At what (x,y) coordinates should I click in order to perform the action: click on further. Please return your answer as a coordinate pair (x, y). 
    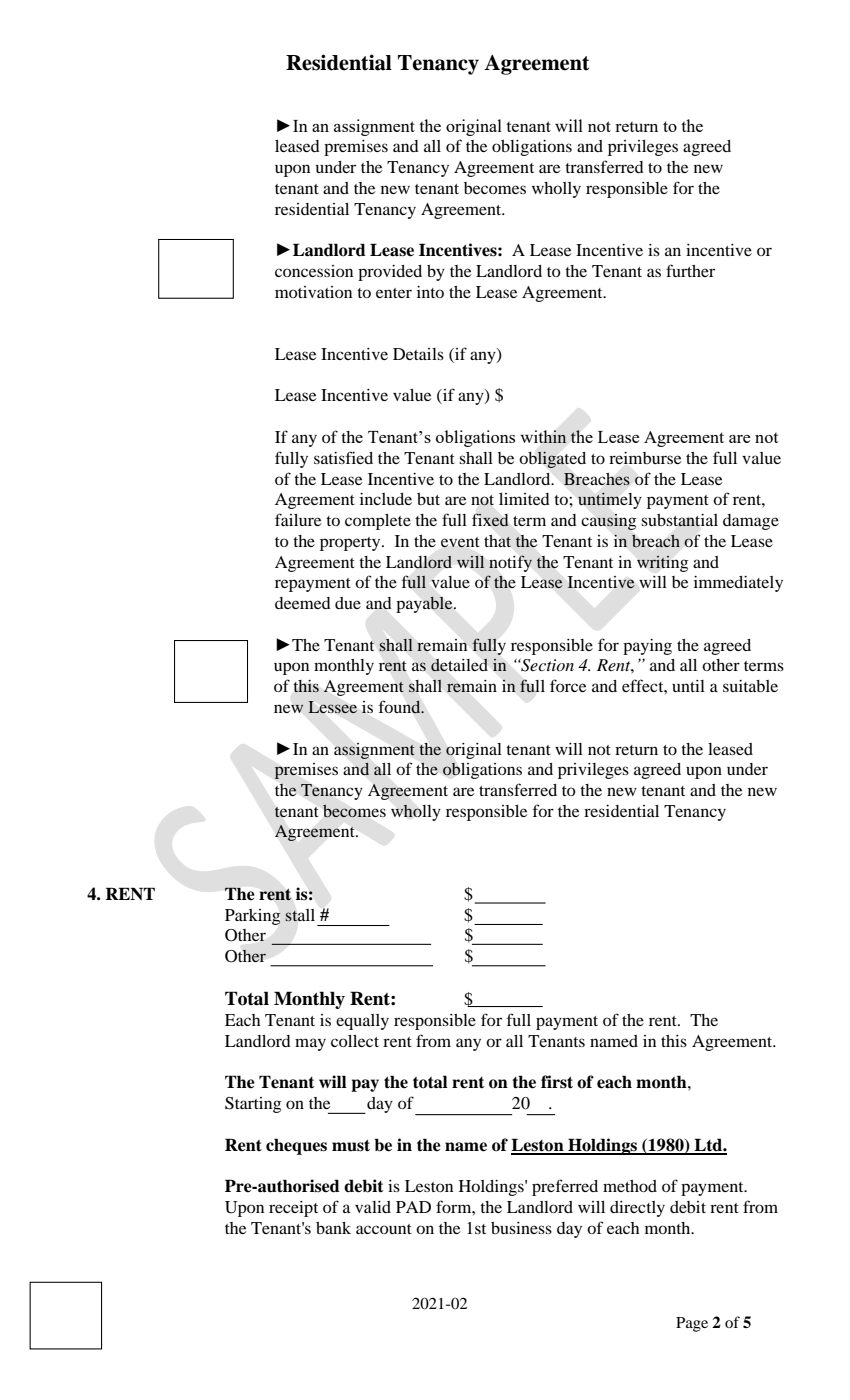
    Looking at the image, I should click on (690, 270).
